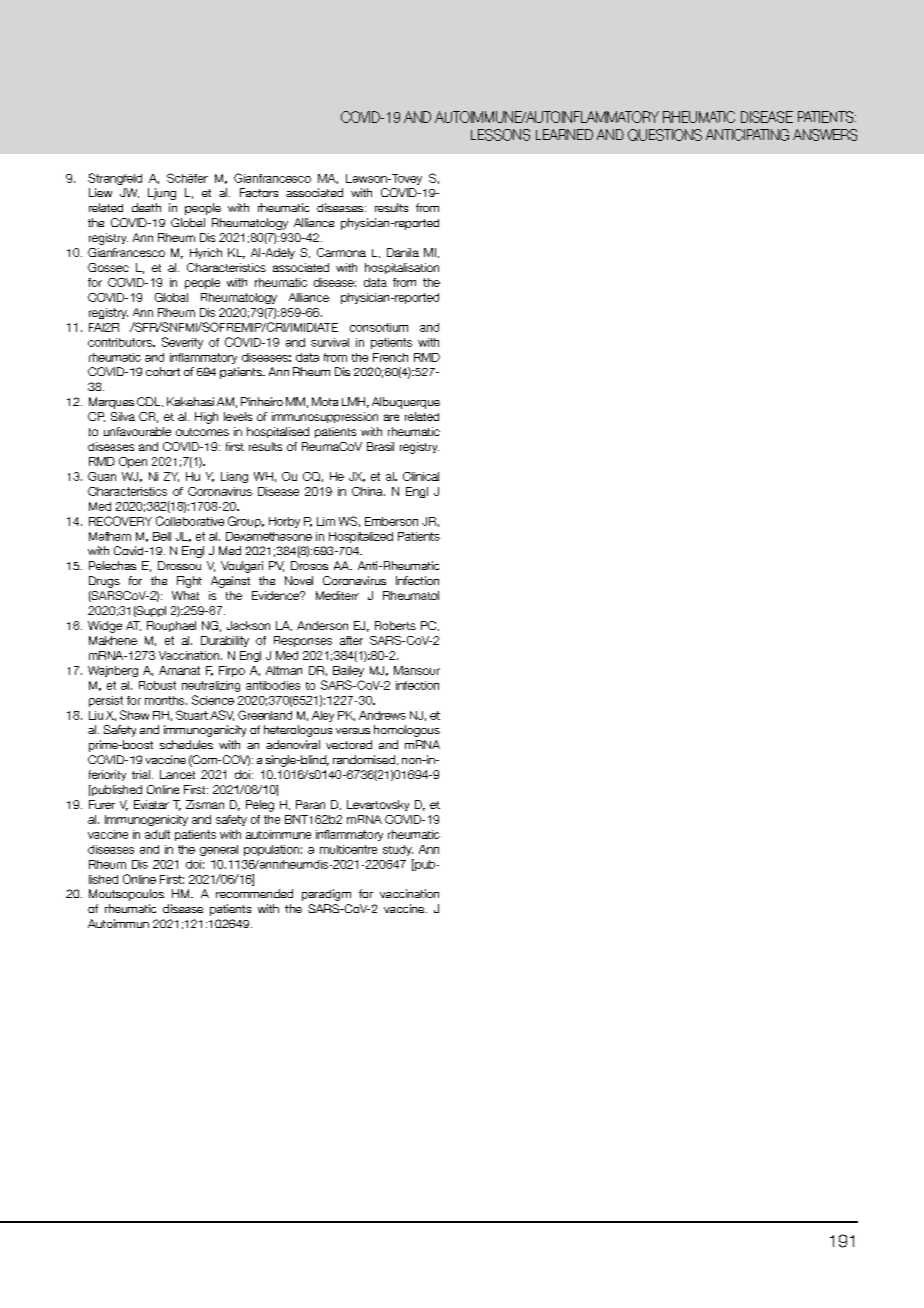 This document has width=924, height=1308. I want to click on general, so click(219, 850).
